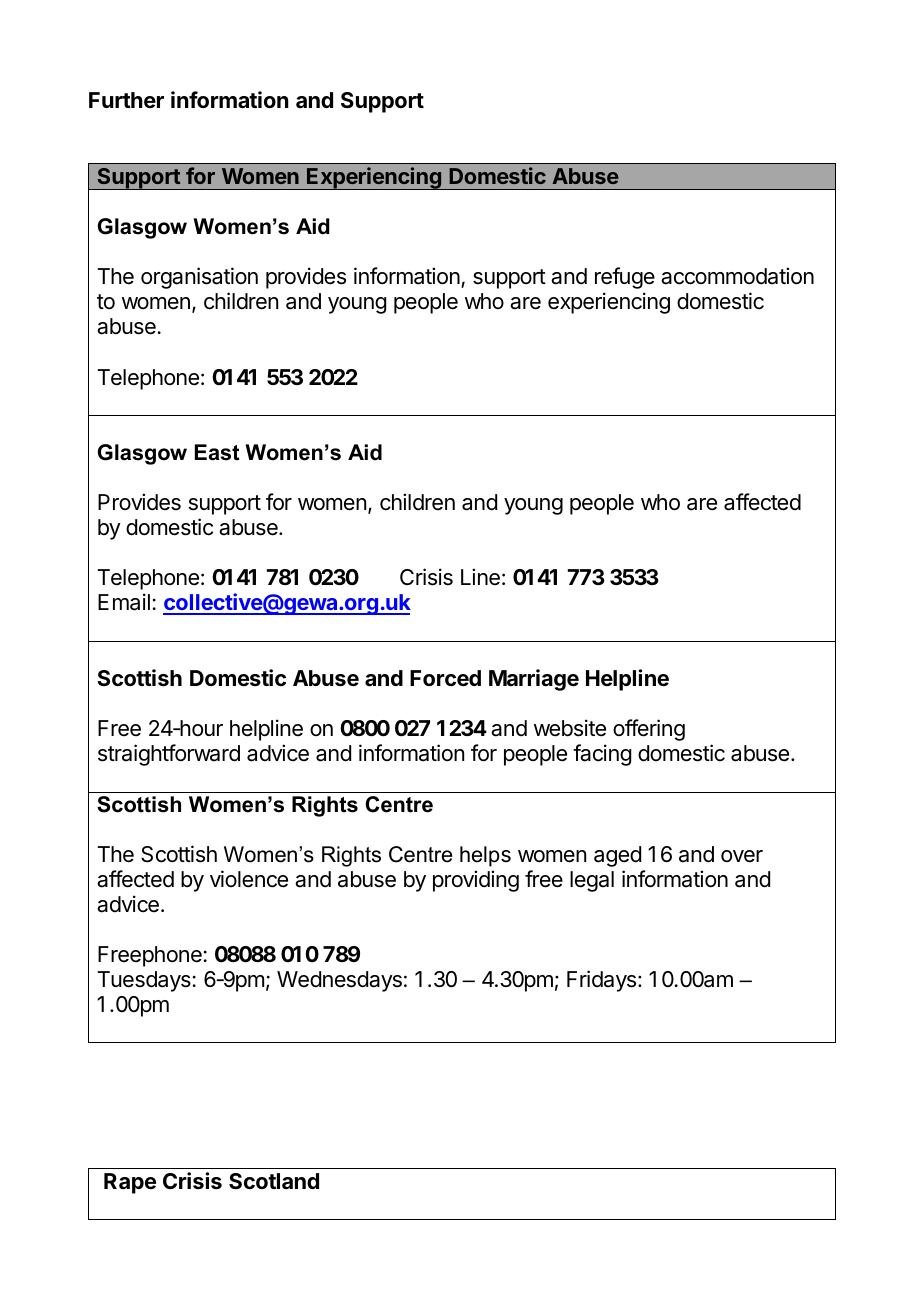  What do you see at coordinates (217, 452) in the screenshot?
I see `East` at bounding box center [217, 452].
